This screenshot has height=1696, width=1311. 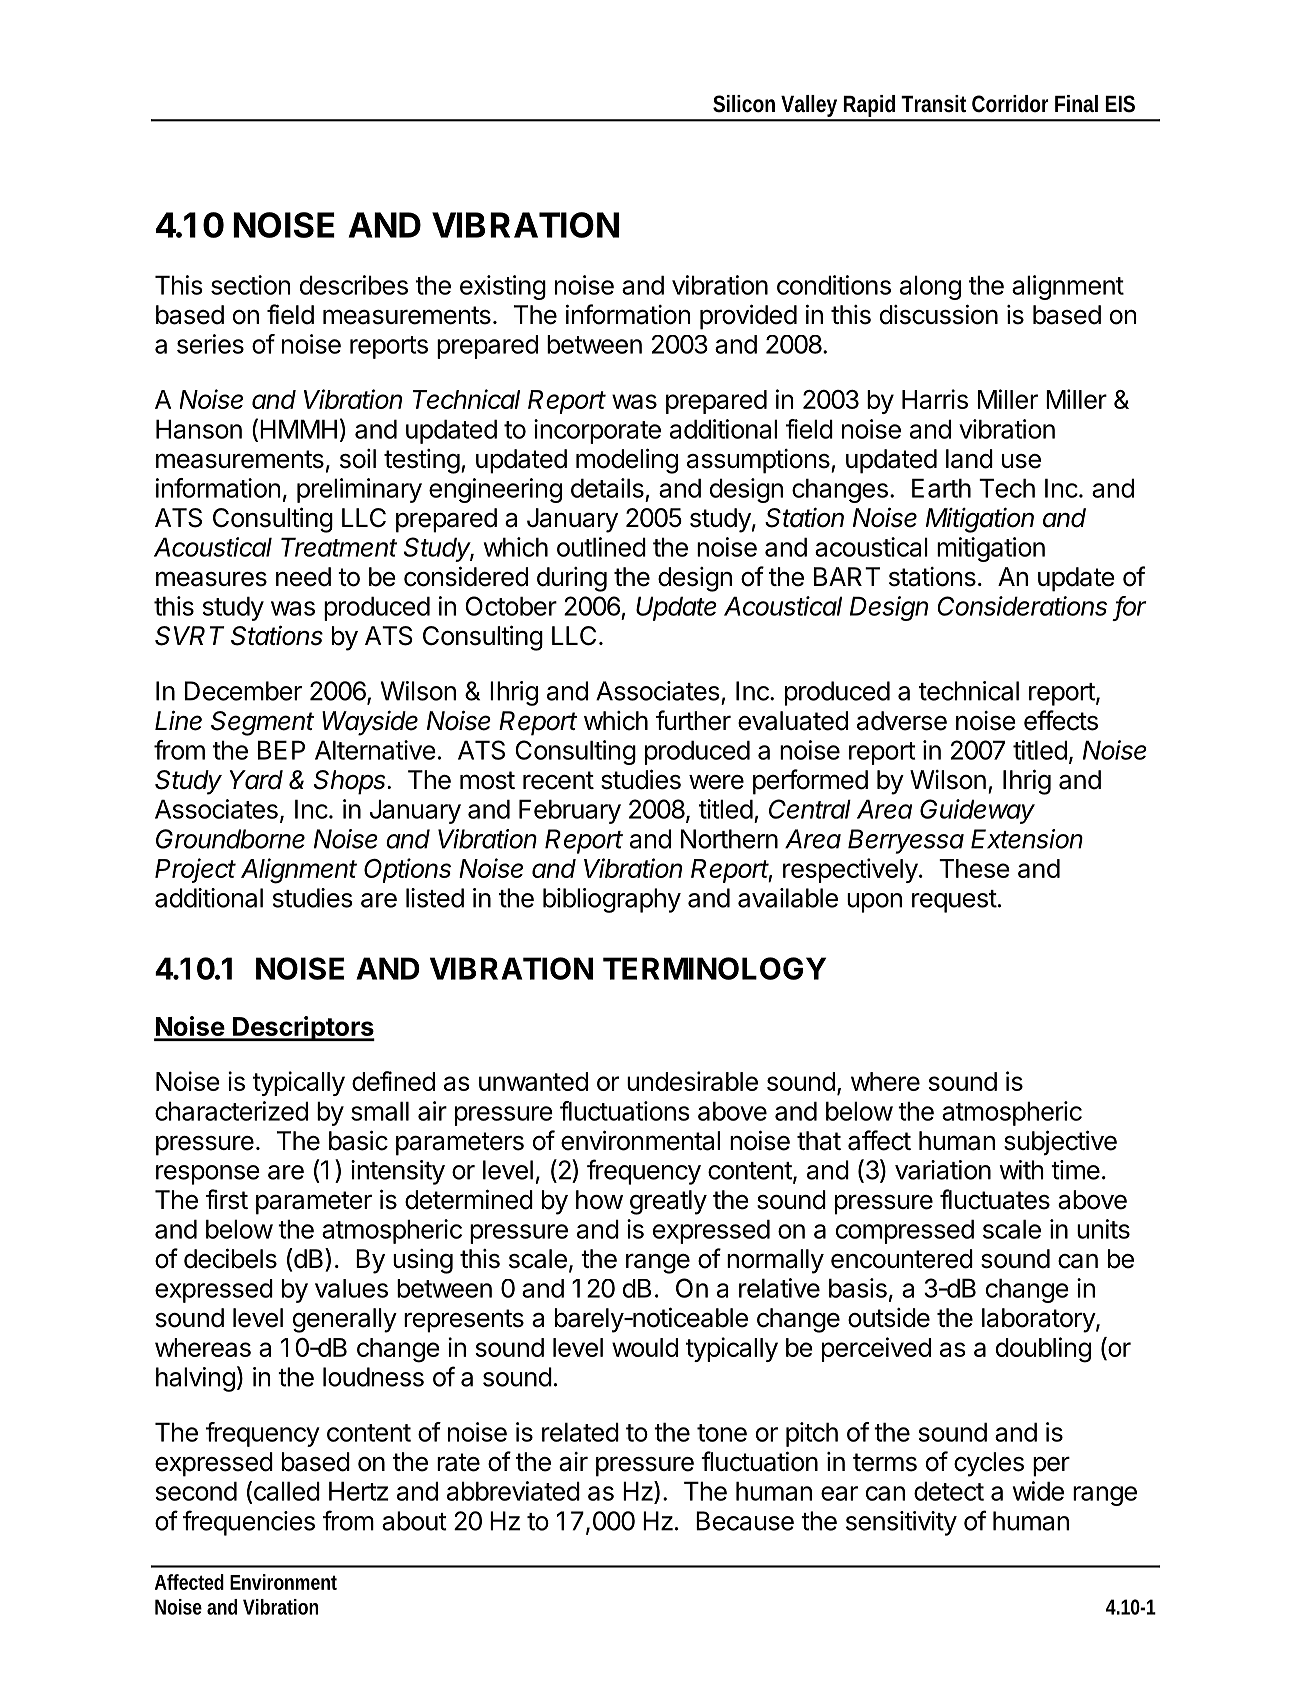 I want to click on tone, so click(x=722, y=1433).
